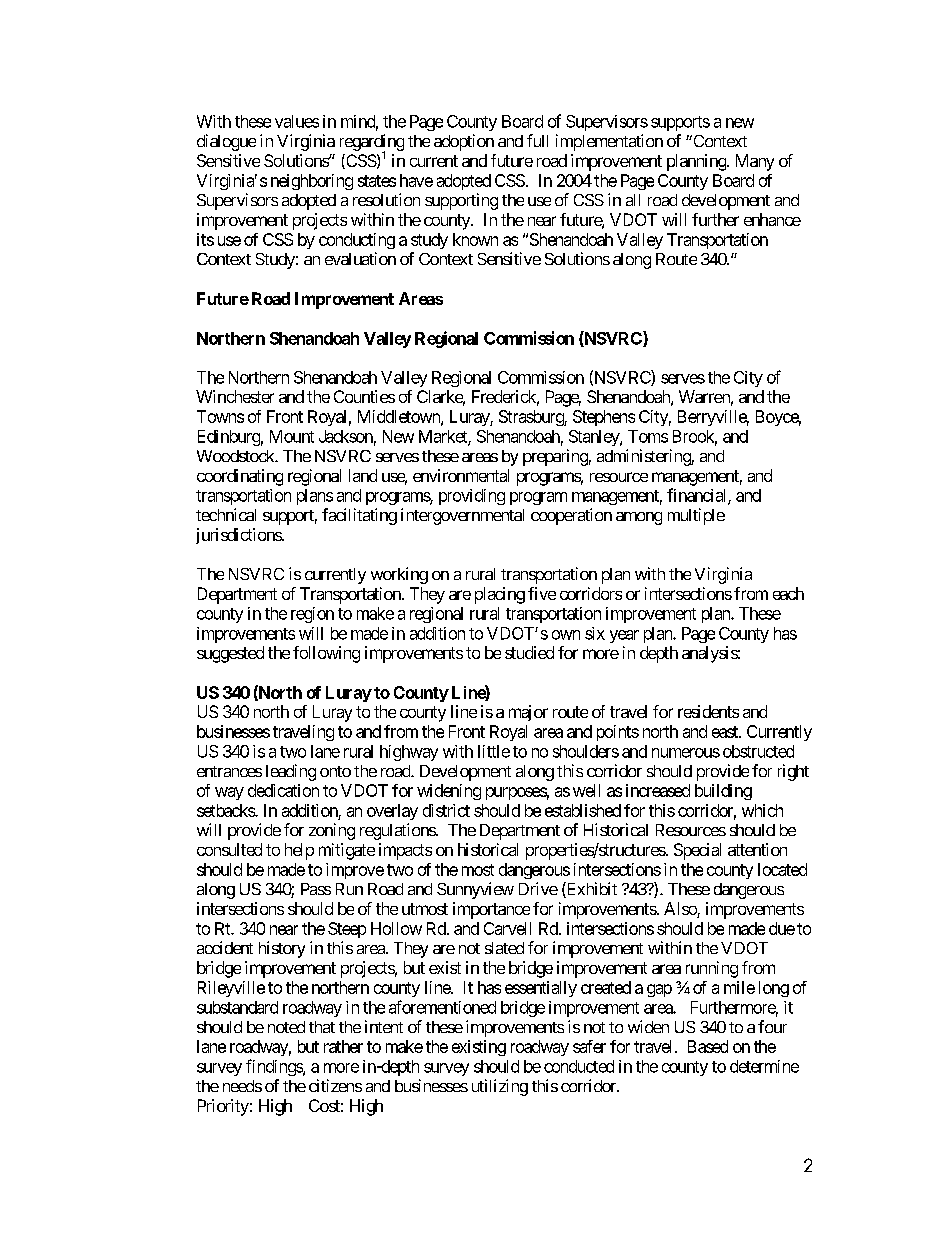  Describe the element at coordinates (292, 436) in the page. I see `Mount` at that location.
